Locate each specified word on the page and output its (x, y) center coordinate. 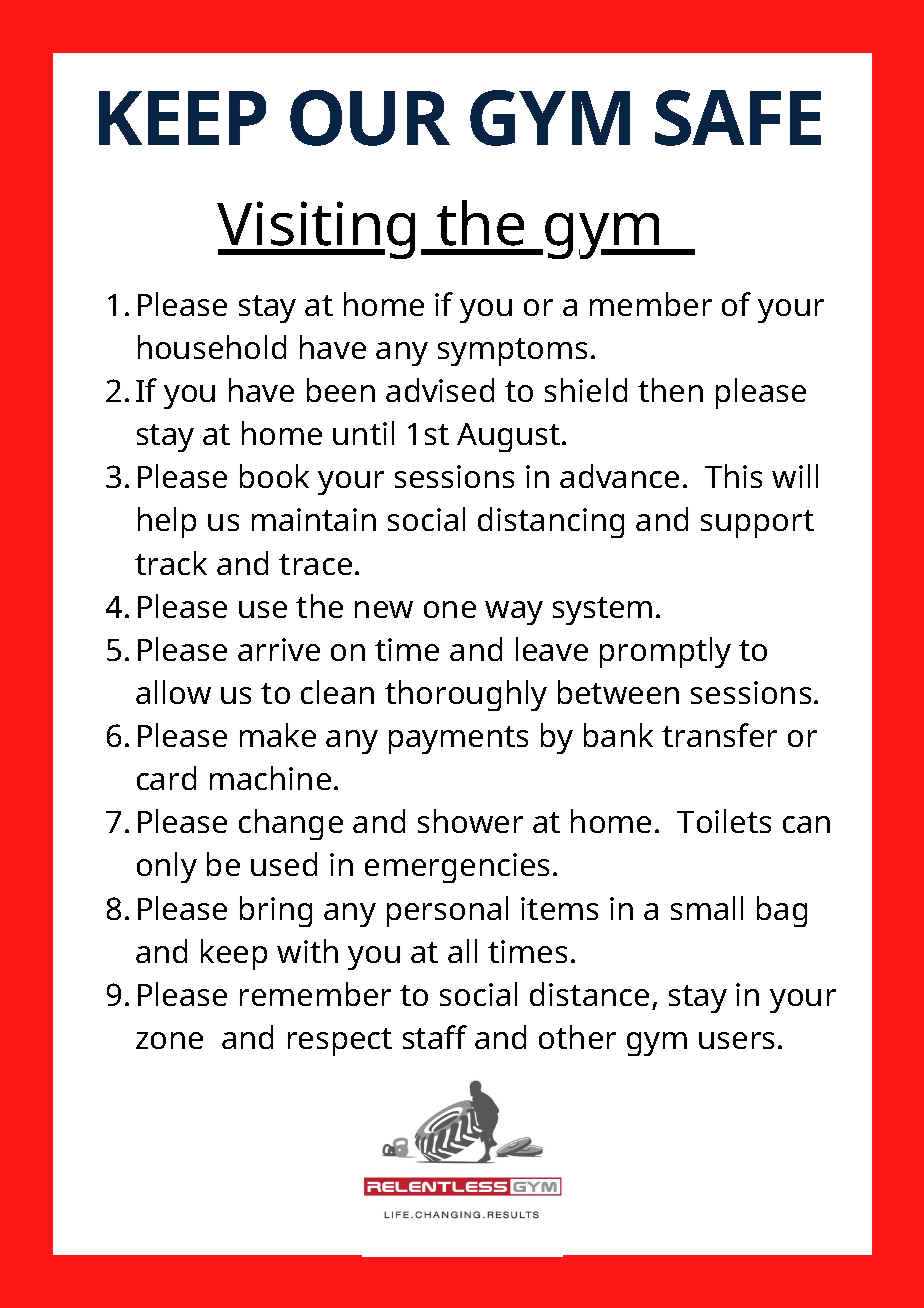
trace (315, 564)
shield (586, 390)
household (212, 347)
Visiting (316, 230)
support (757, 524)
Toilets (724, 821)
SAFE (738, 118)
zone (169, 1040)
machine (270, 778)
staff (435, 1037)
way (514, 613)
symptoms (512, 352)
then (670, 390)
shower (470, 821)
